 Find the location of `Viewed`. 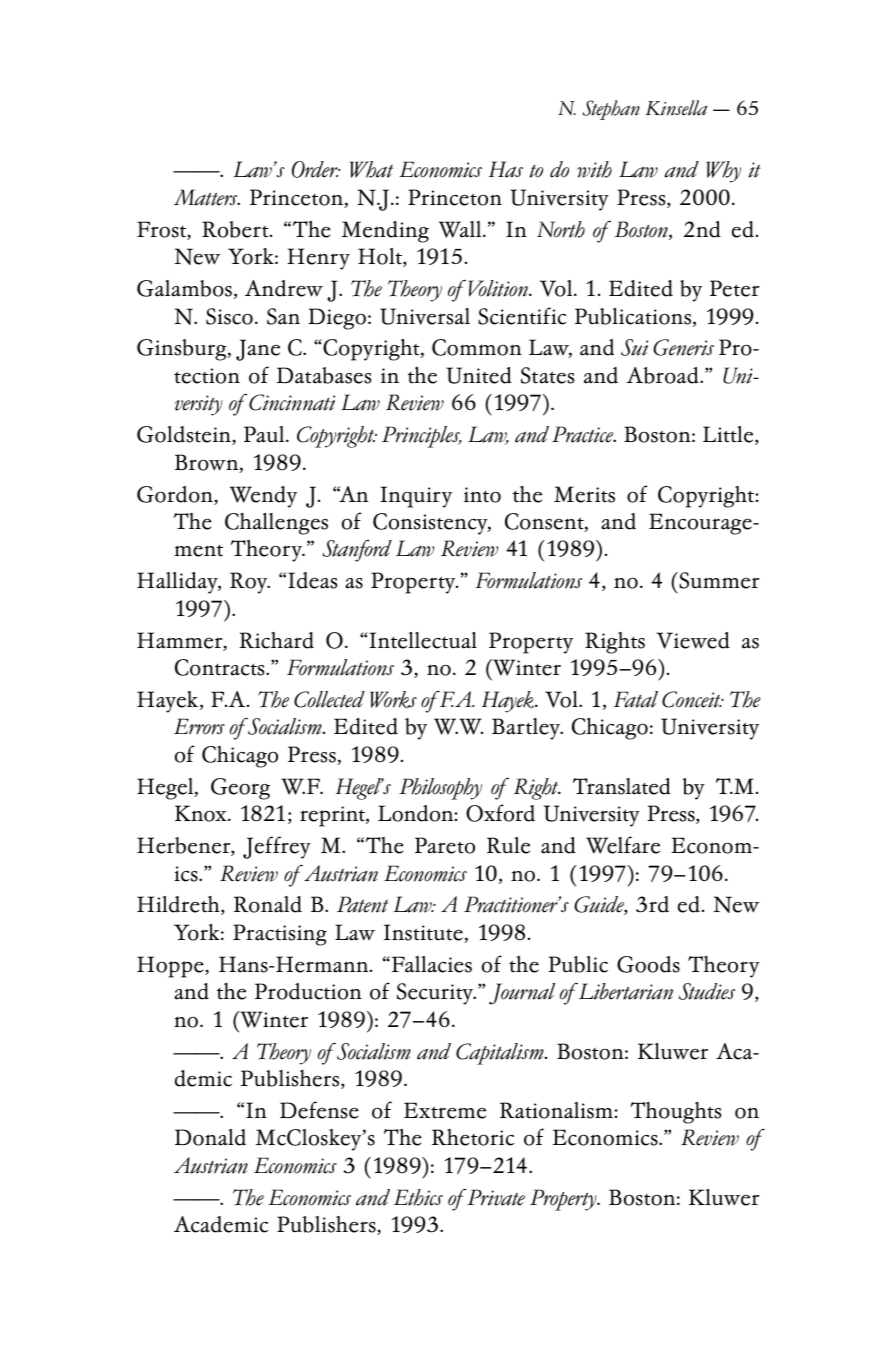

Viewed is located at coordinates (693, 640).
